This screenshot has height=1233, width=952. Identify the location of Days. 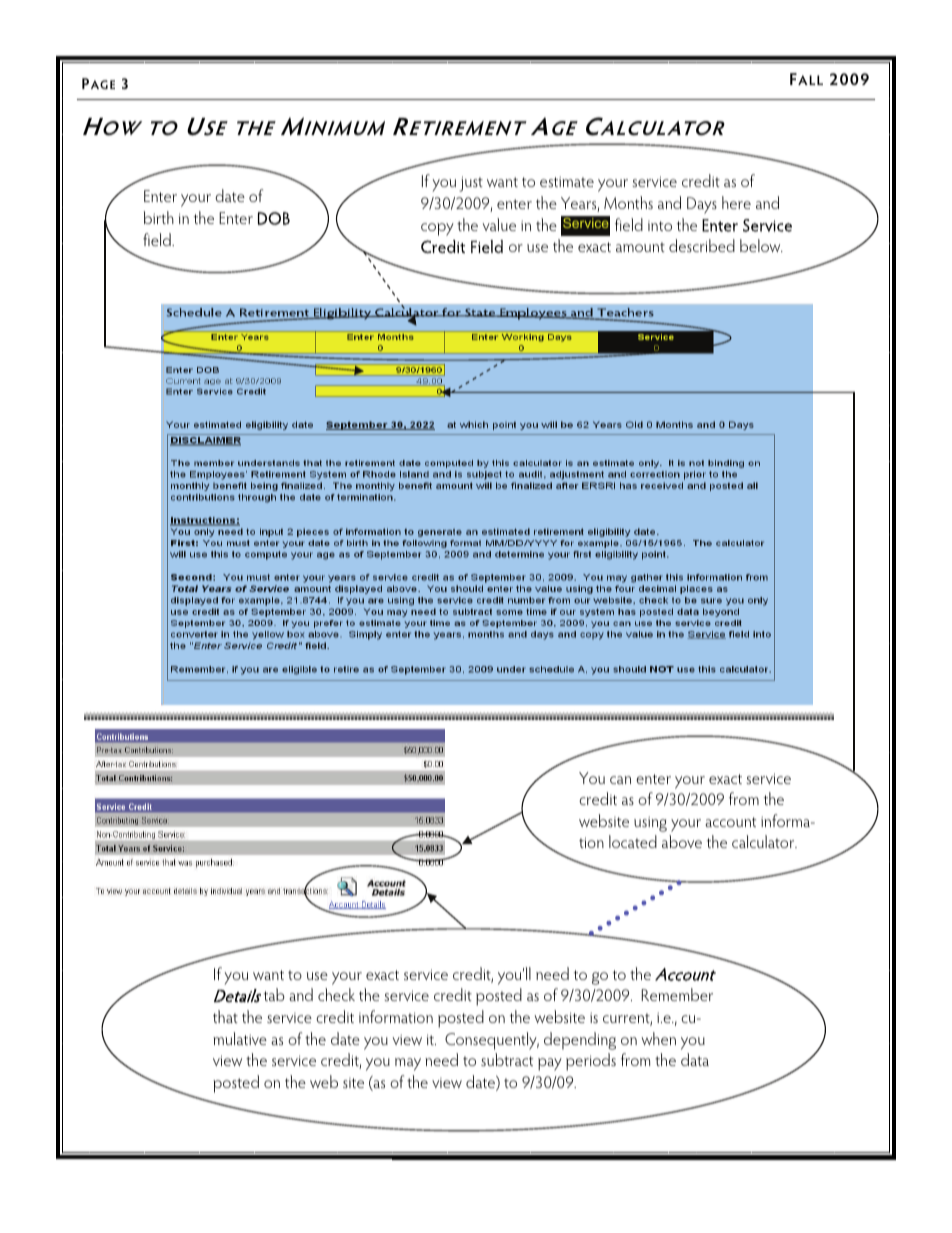
(702, 205).
